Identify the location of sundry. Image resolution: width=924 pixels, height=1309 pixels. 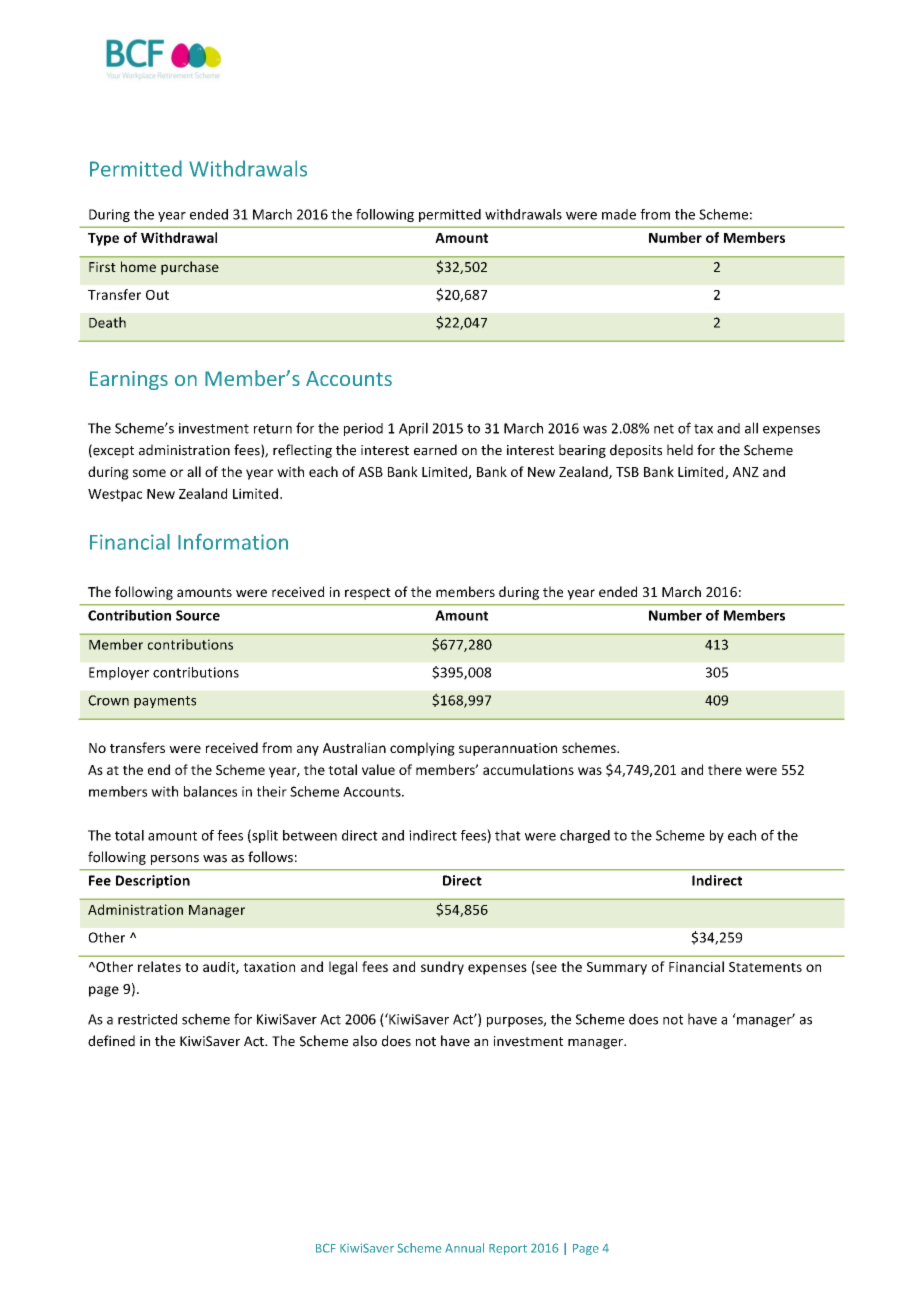
(442, 968).
